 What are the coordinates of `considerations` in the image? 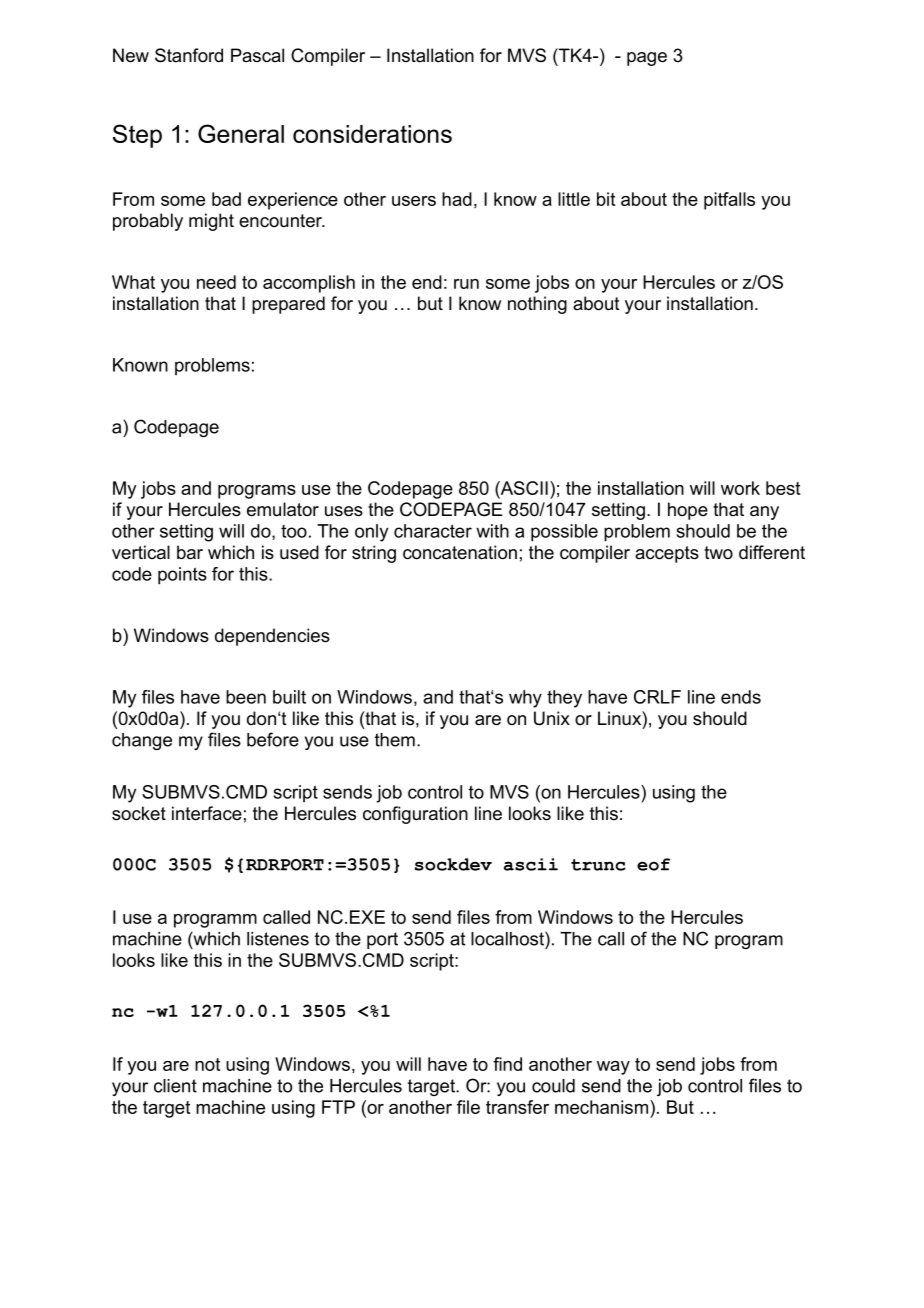 It's located at (372, 134).
